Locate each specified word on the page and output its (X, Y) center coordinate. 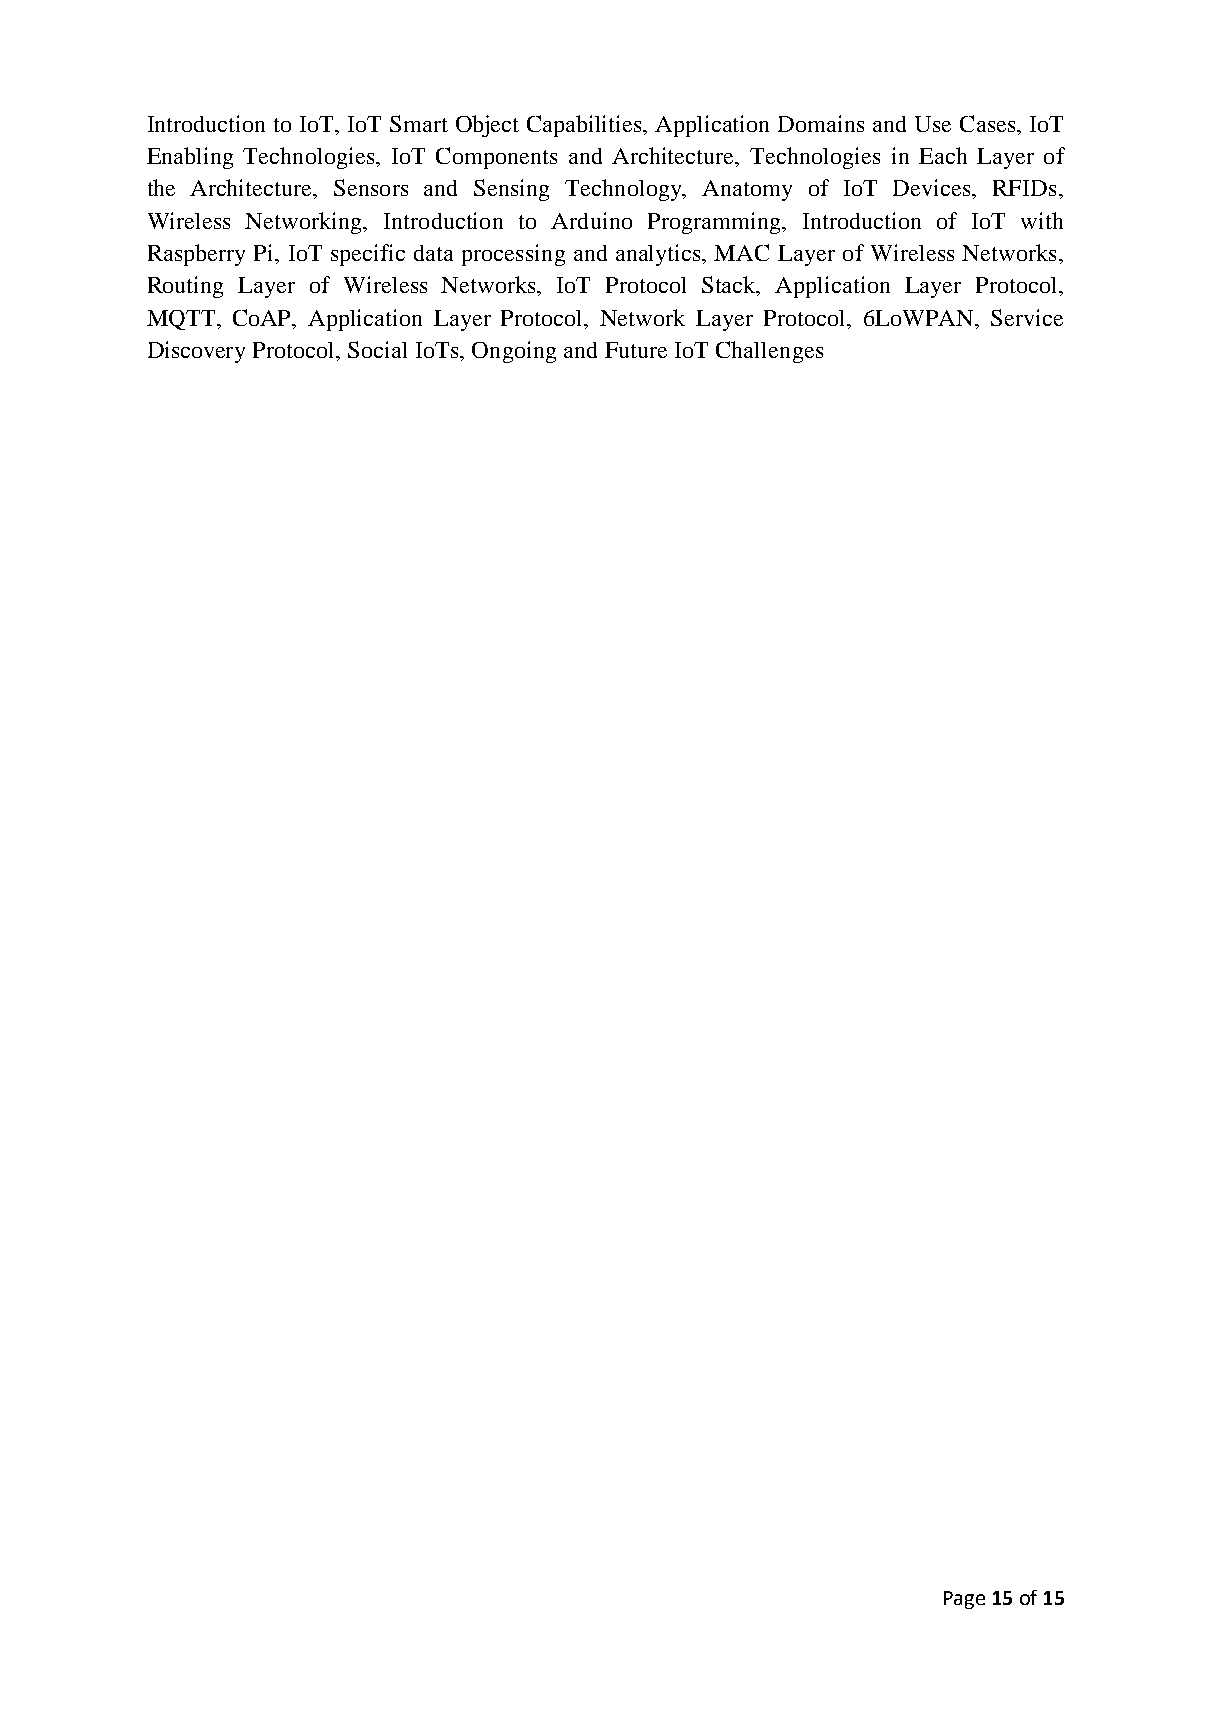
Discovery (196, 352)
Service (1027, 317)
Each (943, 155)
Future (636, 350)
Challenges (769, 352)
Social (377, 349)
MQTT (182, 320)
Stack (730, 286)
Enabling (190, 158)
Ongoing (514, 352)
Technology (625, 190)
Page (964, 1600)
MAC (741, 252)
